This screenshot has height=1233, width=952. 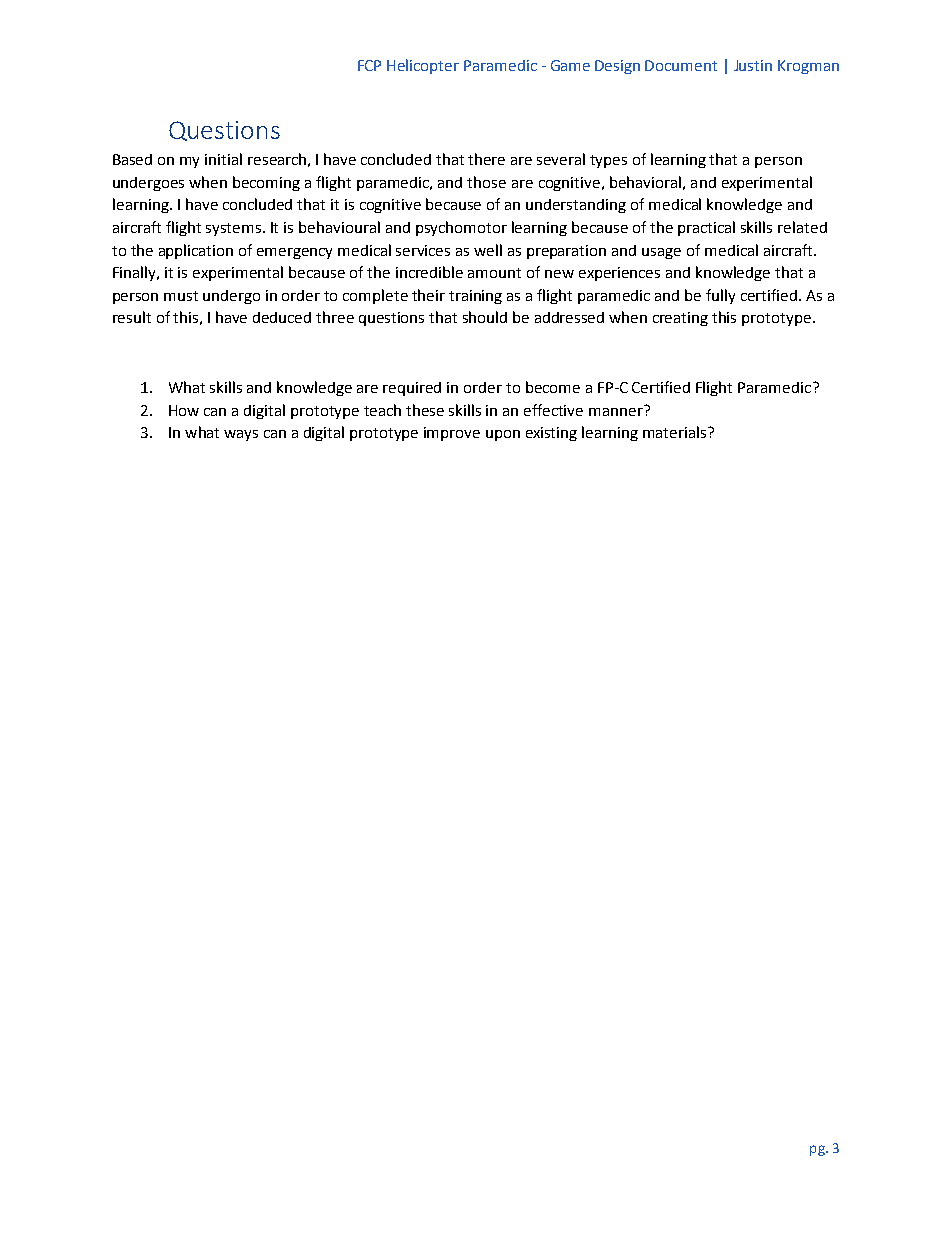 I want to click on should, so click(x=485, y=317).
